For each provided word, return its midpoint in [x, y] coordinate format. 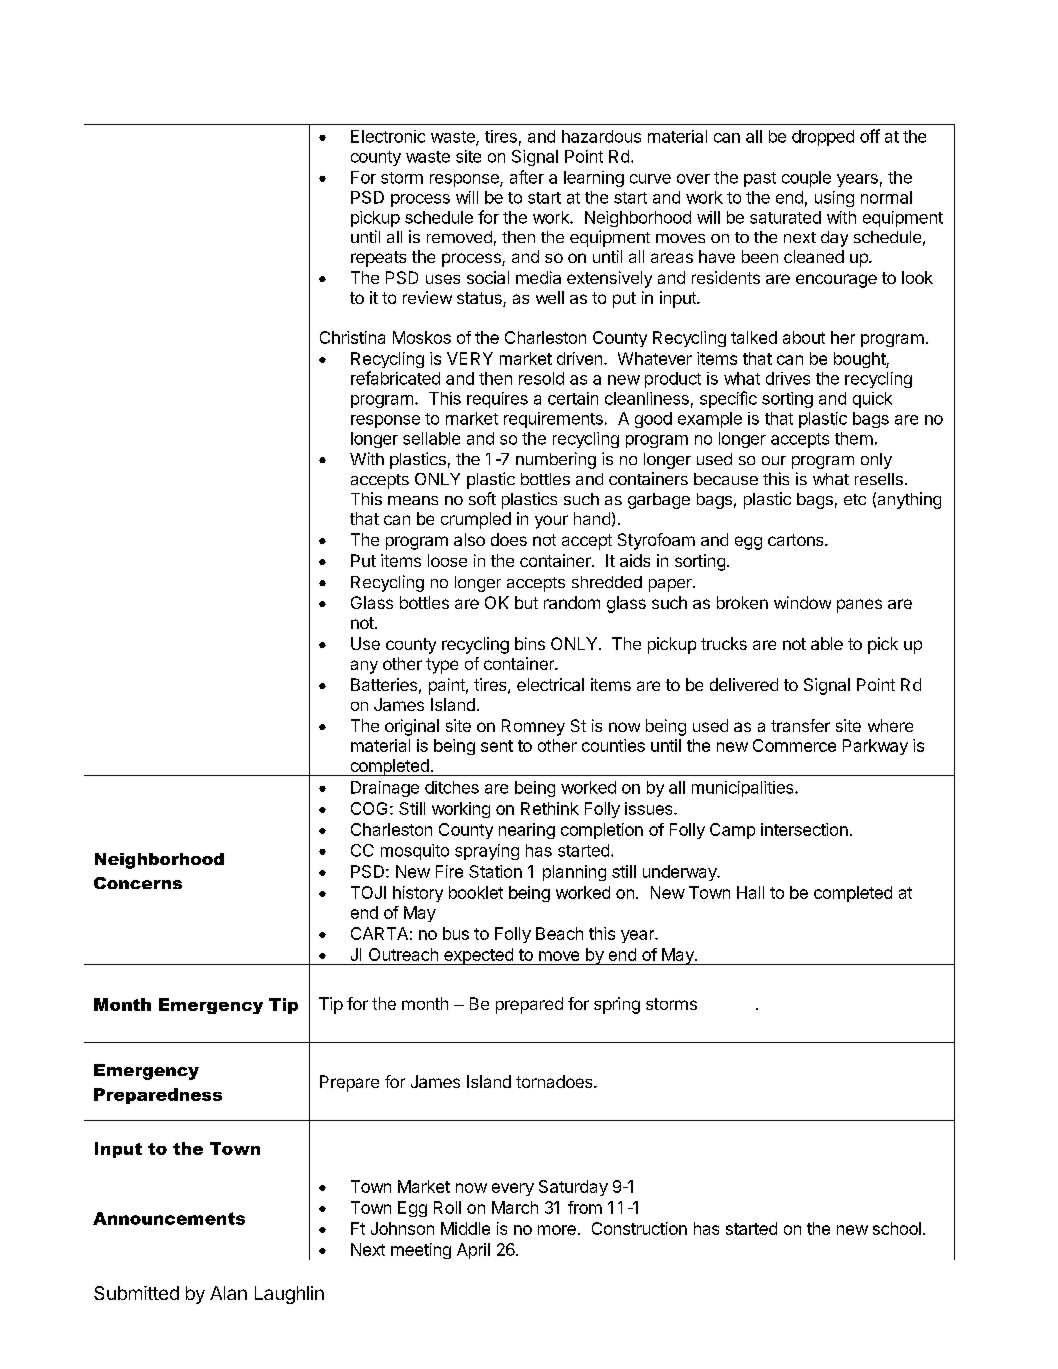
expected [478, 956]
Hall [750, 892]
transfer [800, 725]
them [854, 438]
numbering [556, 460]
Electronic [388, 136]
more [557, 1230]
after [527, 177]
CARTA [379, 933]
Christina [352, 337]
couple [806, 179]
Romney [533, 727]
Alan [228, 1293]
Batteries [384, 684]
